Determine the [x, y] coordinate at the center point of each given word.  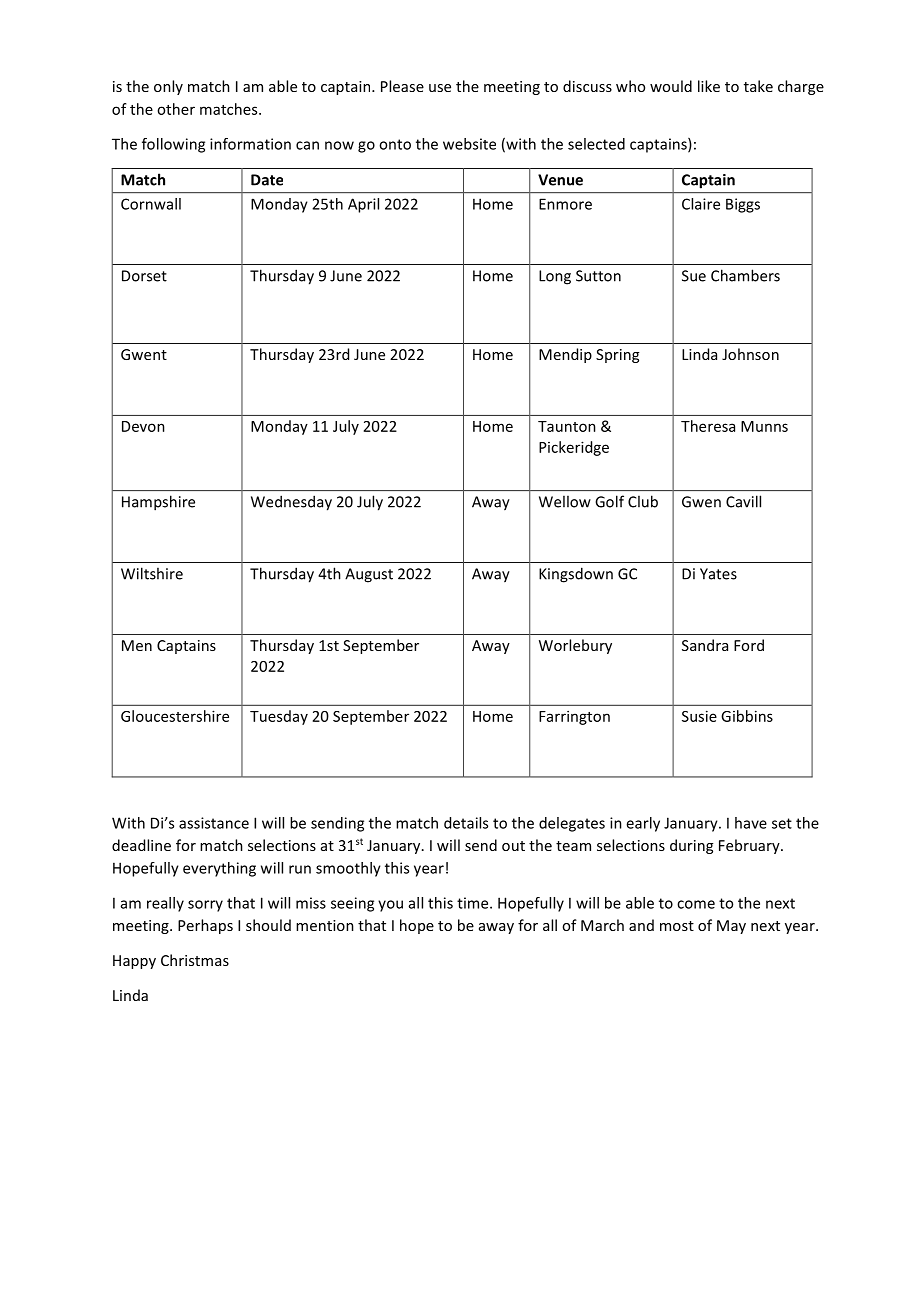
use [440, 88]
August [369, 575]
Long [555, 277]
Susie [699, 716]
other [176, 109]
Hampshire [158, 503]
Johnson [750, 354]
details [466, 823]
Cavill [743, 501]
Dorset [144, 276]
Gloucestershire [175, 716]
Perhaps [205, 926]
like [709, 86]
